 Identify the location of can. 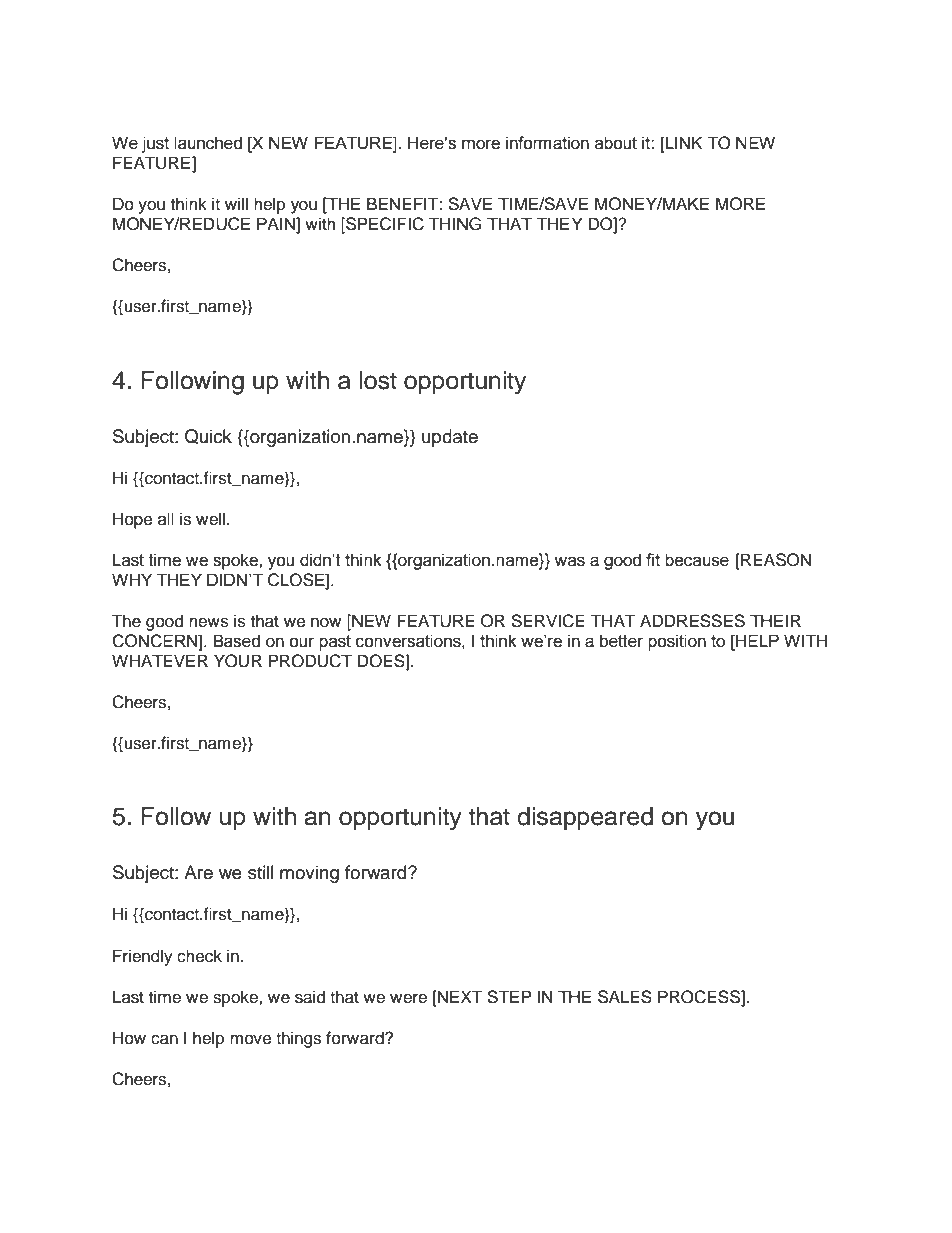
(164, 1039).
